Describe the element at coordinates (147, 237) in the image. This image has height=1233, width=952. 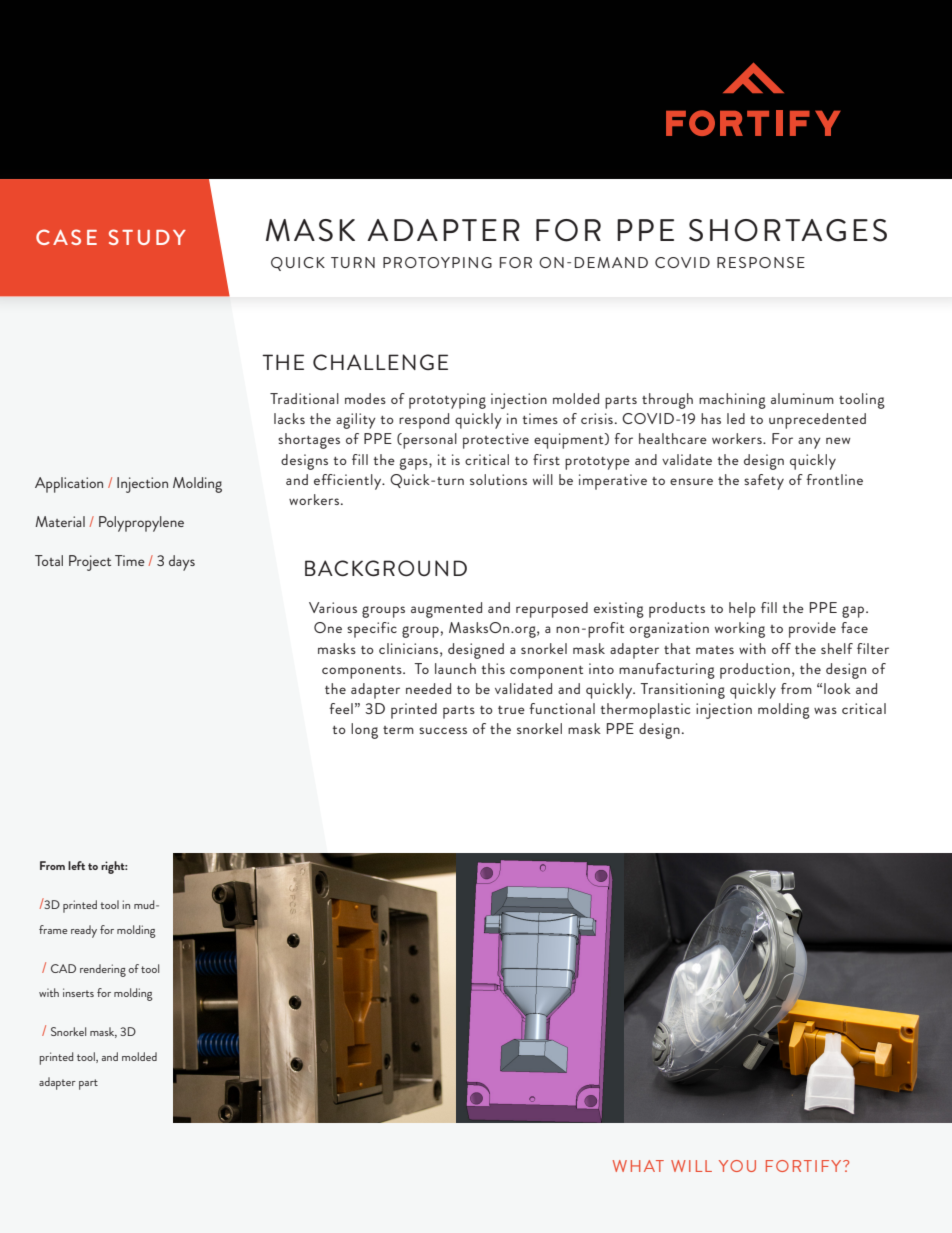
I see `STUDY` at that location.
